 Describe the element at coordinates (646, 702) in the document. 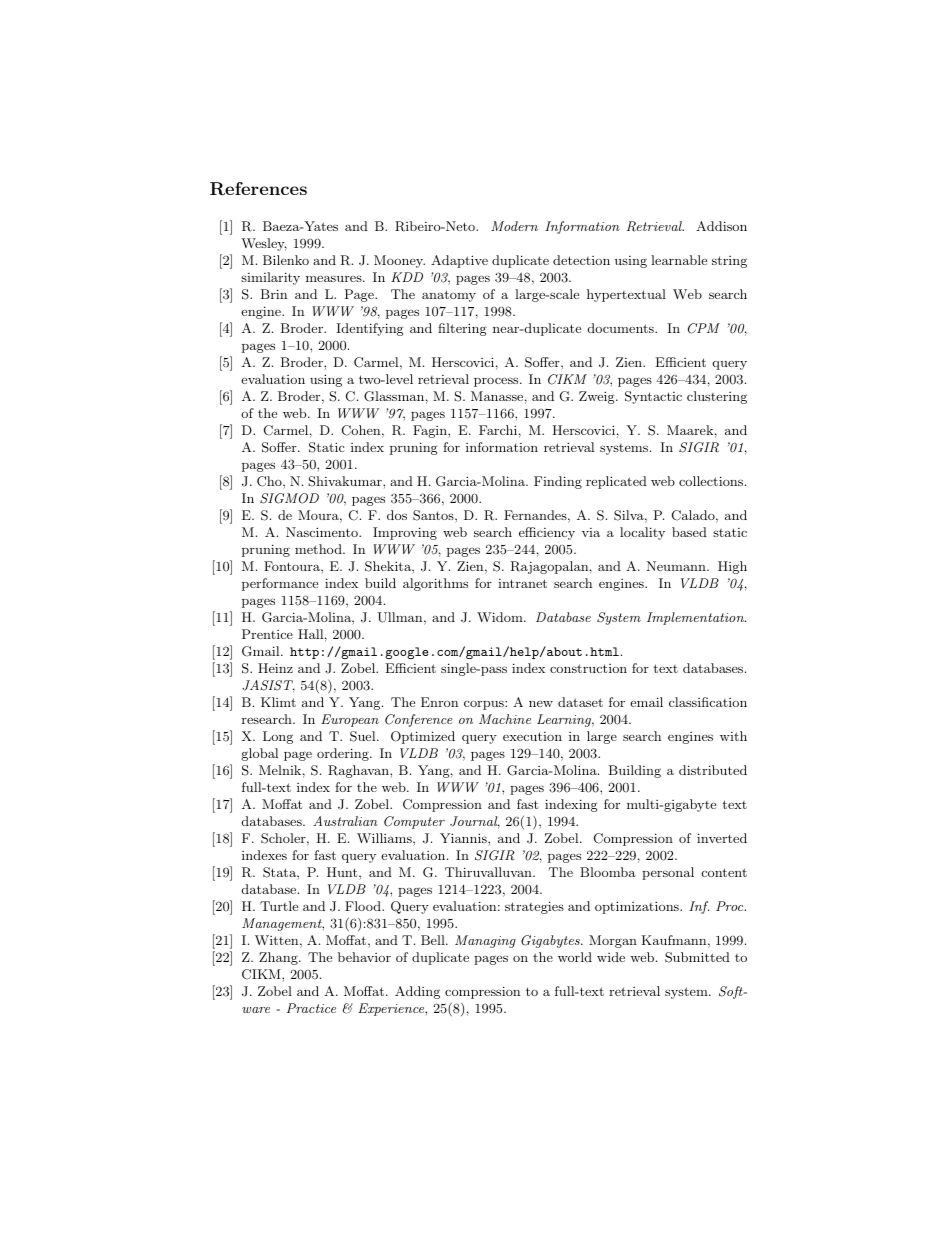

I see `email` at that location.
